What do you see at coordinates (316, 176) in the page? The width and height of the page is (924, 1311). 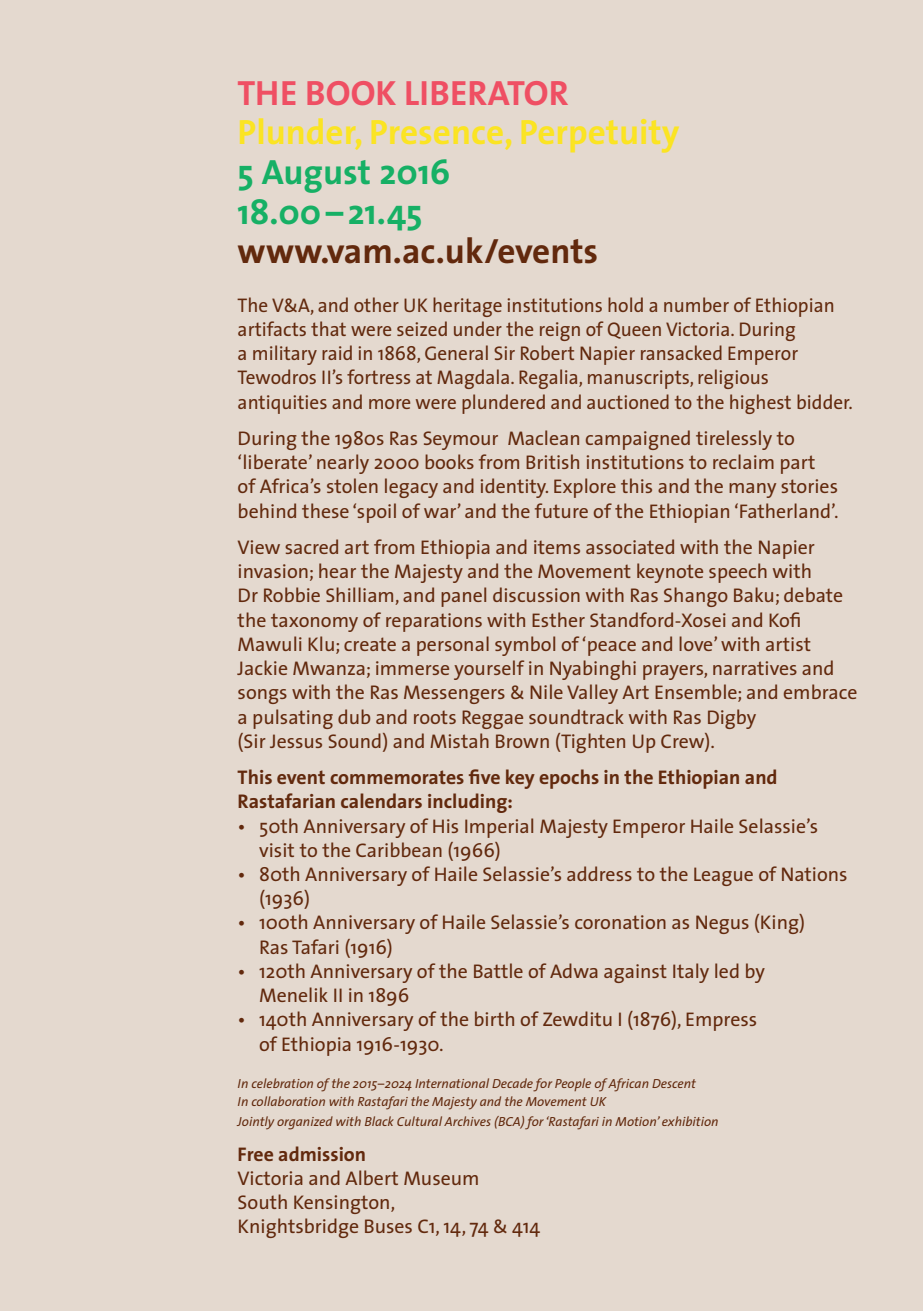 I see `August` at bounding box center [316, 176].
